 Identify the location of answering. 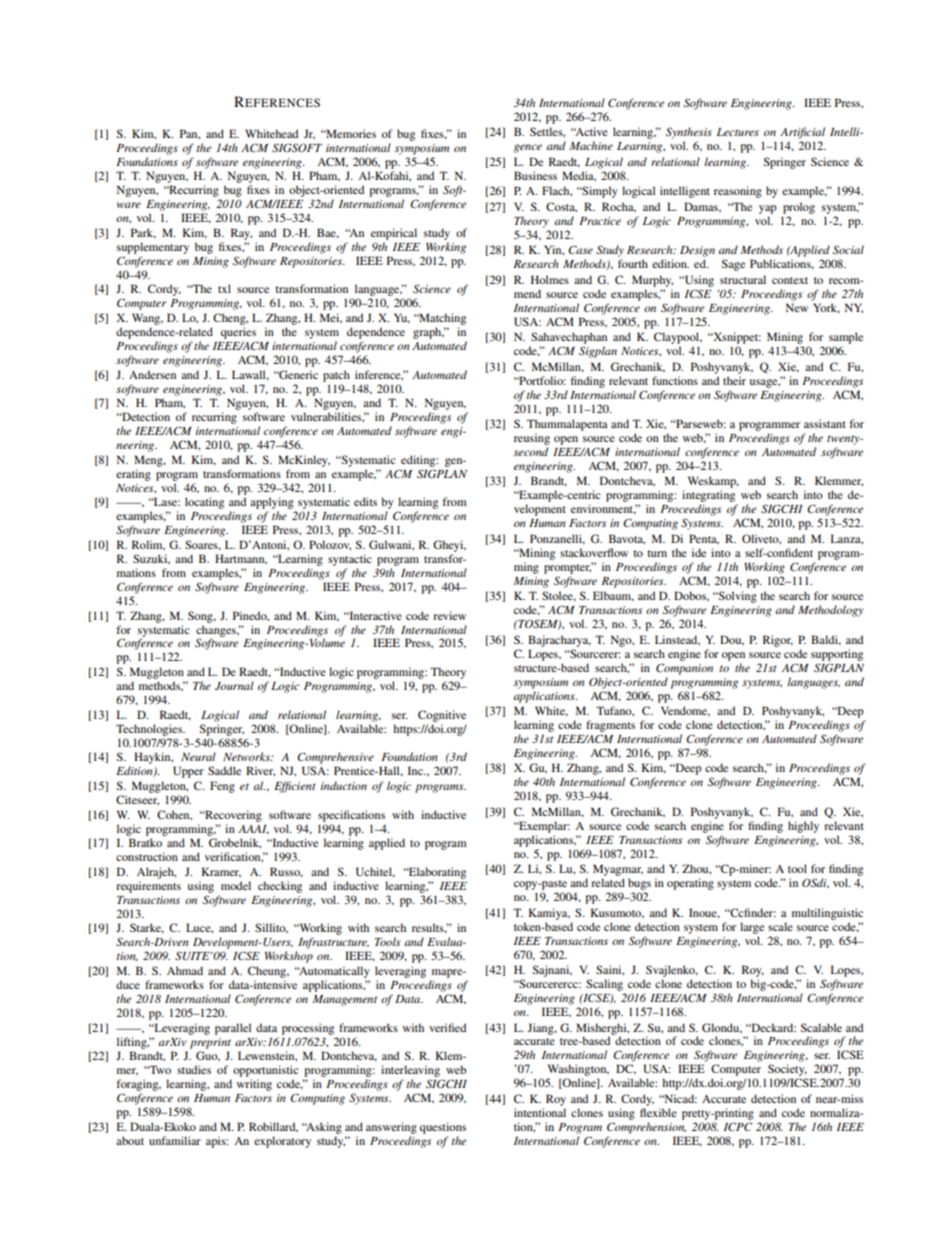
(391, 1128).
